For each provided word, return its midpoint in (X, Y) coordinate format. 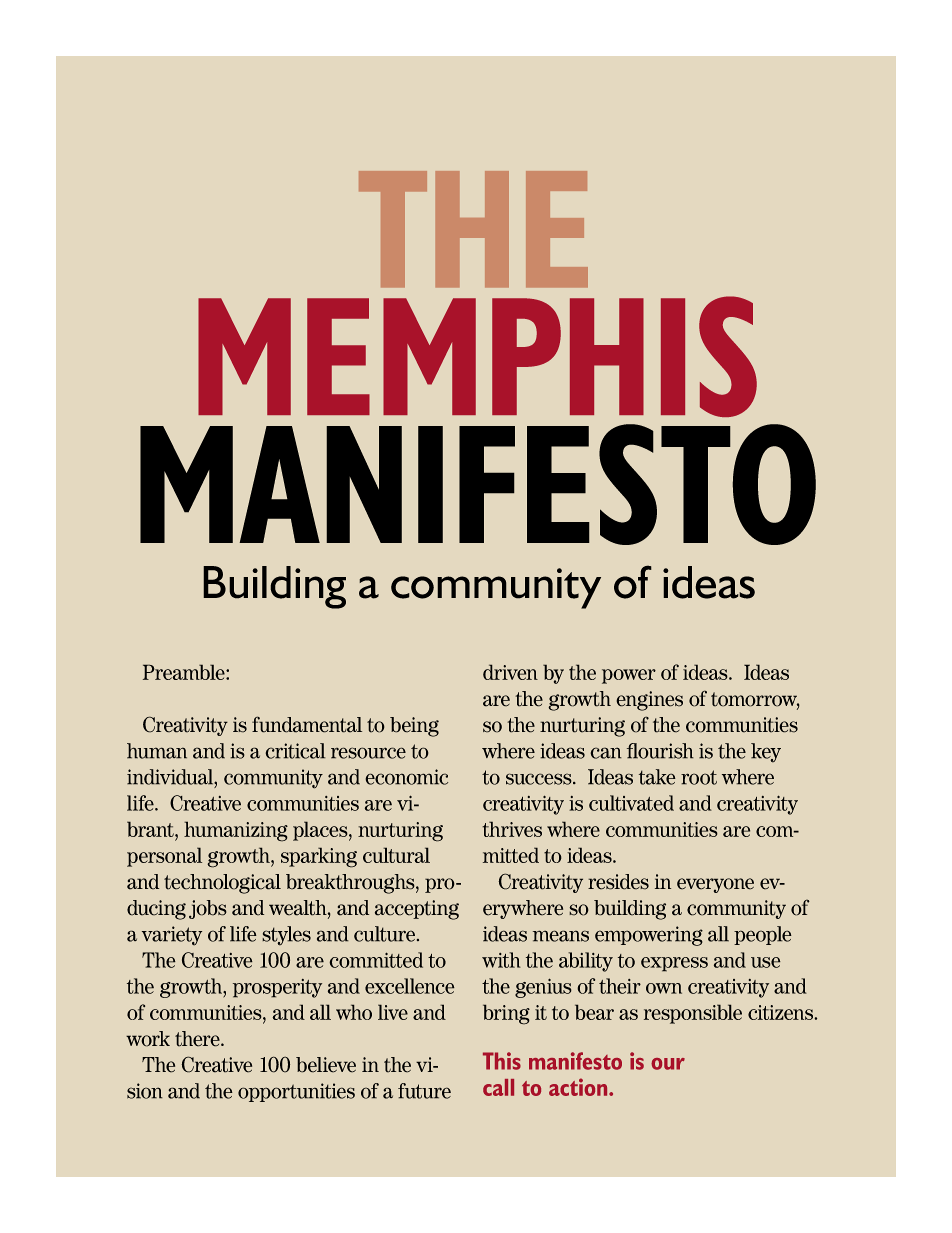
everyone (715, 885)
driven (510, 672)
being (414, 727)
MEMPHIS (477, 356)
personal (164, 857)
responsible (693, 1014)
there (198, 1039)
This (502, 1061)
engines (649, 701)
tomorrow (755, 700)
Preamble (185, 672)
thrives (512, 829)
